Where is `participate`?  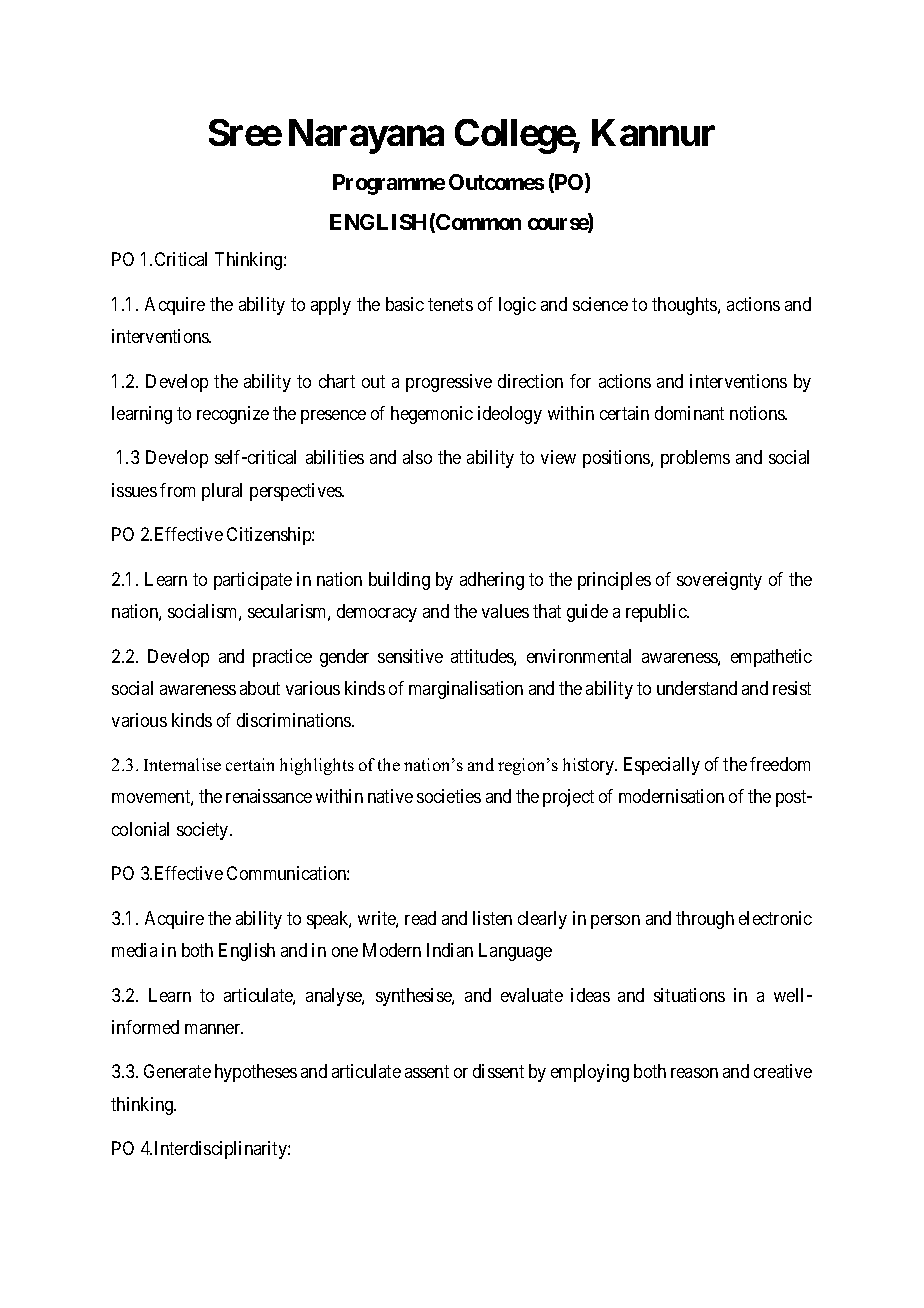
participate is located at coordinates (253, 581).
